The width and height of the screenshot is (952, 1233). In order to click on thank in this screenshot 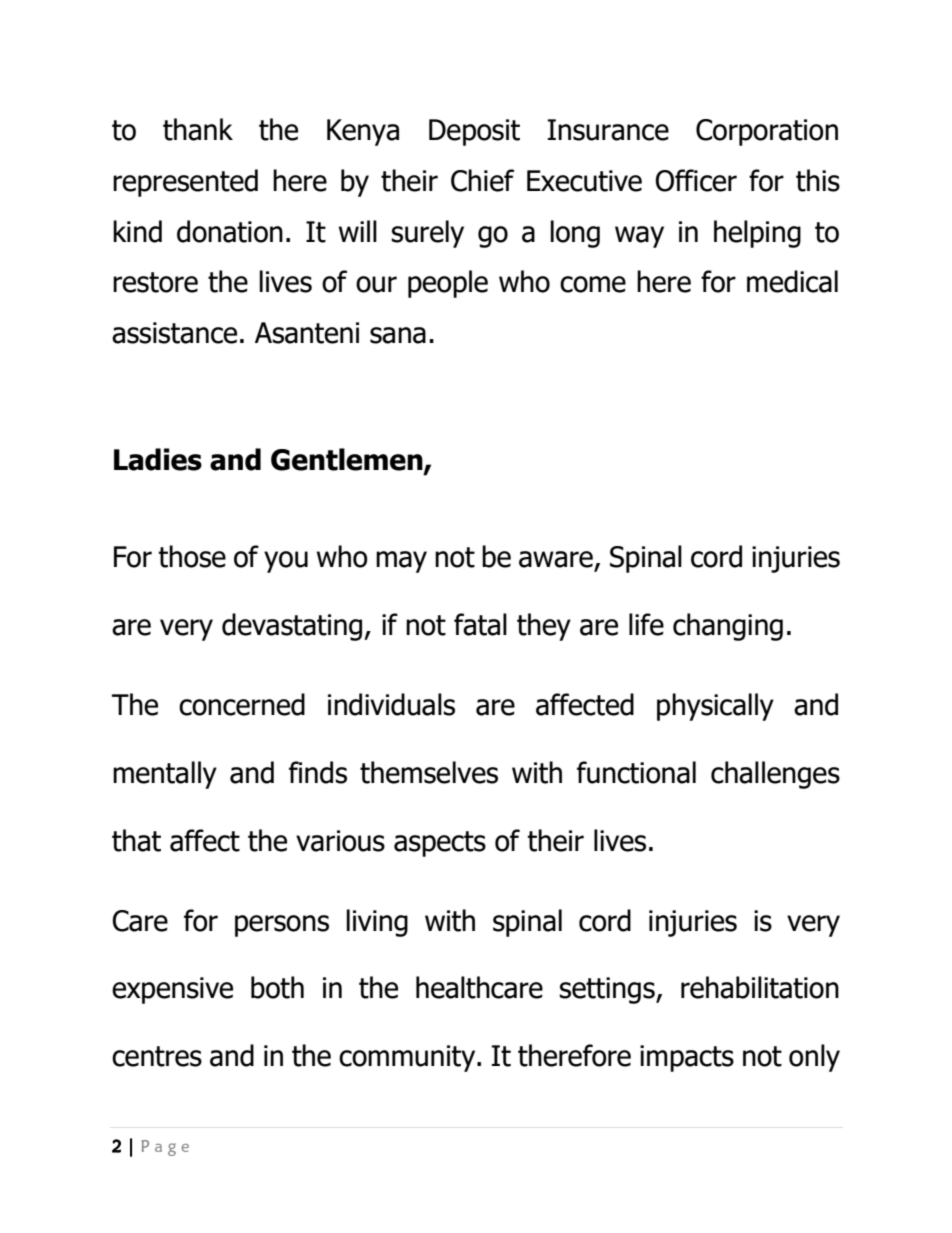, I will do `click(198, 129)`.
